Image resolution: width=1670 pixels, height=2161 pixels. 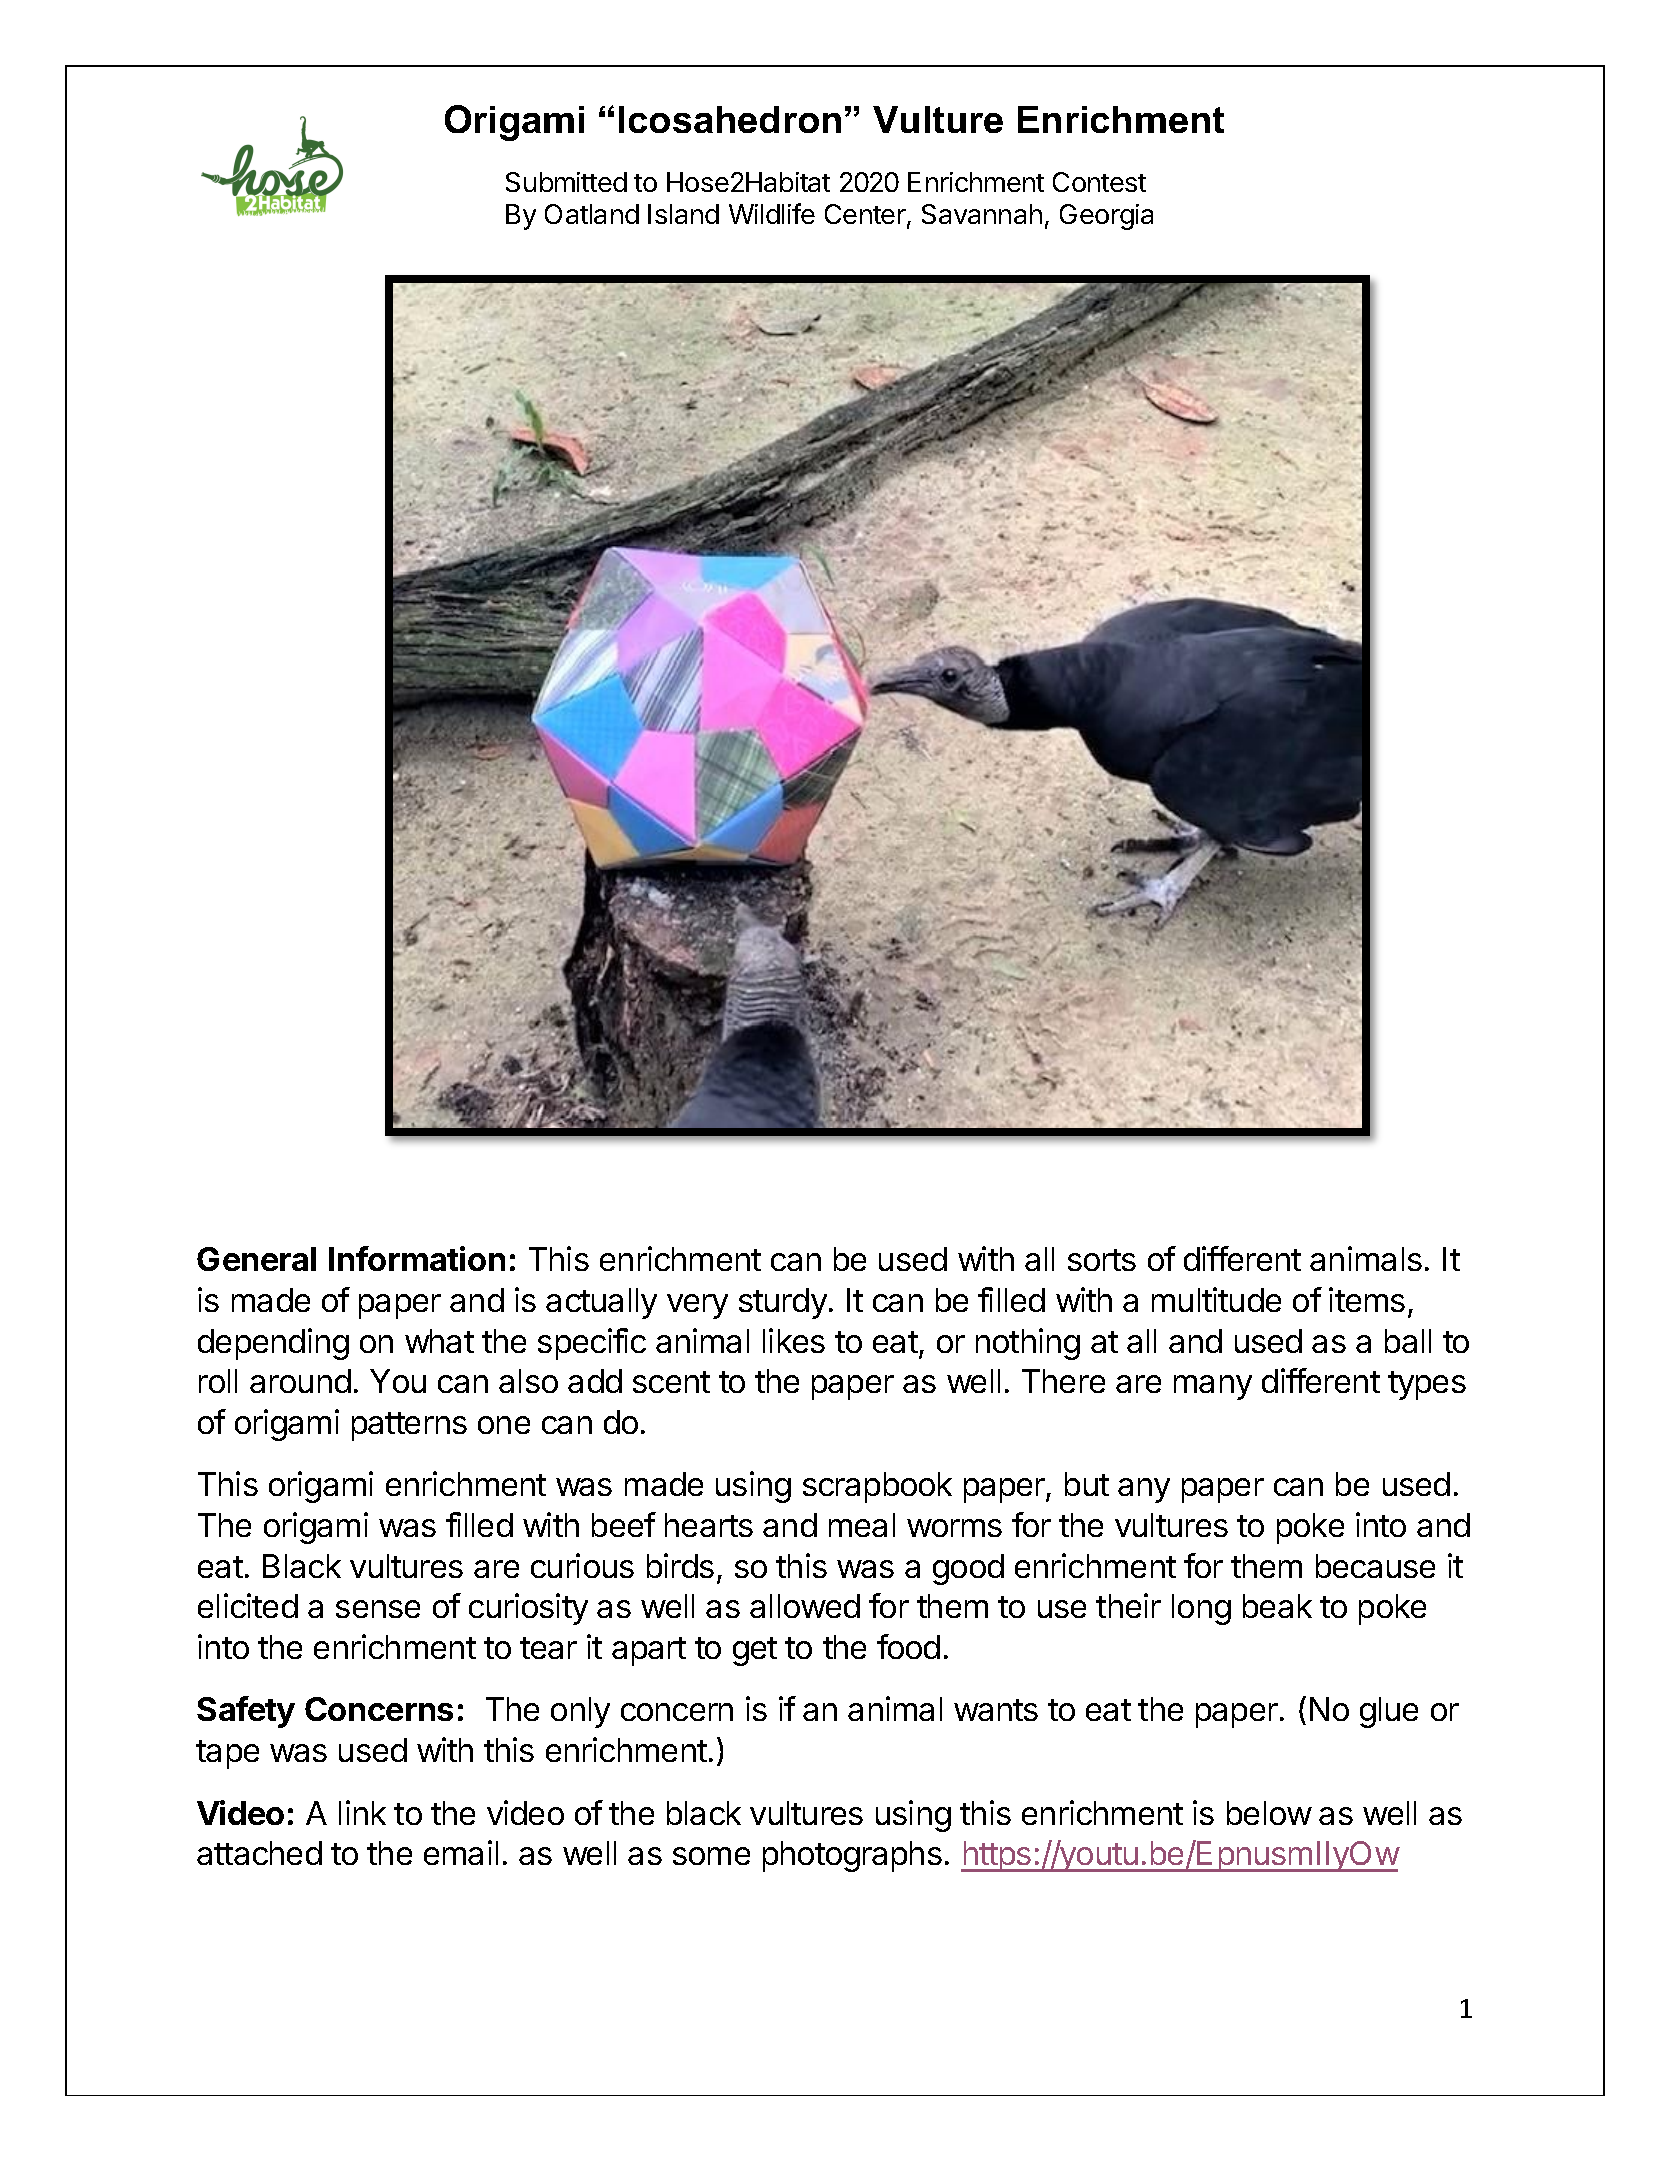 What do you see at coordinates (852, 1856) in the screenshot?
I see `photographs` at bounding box center [852, 1856].
